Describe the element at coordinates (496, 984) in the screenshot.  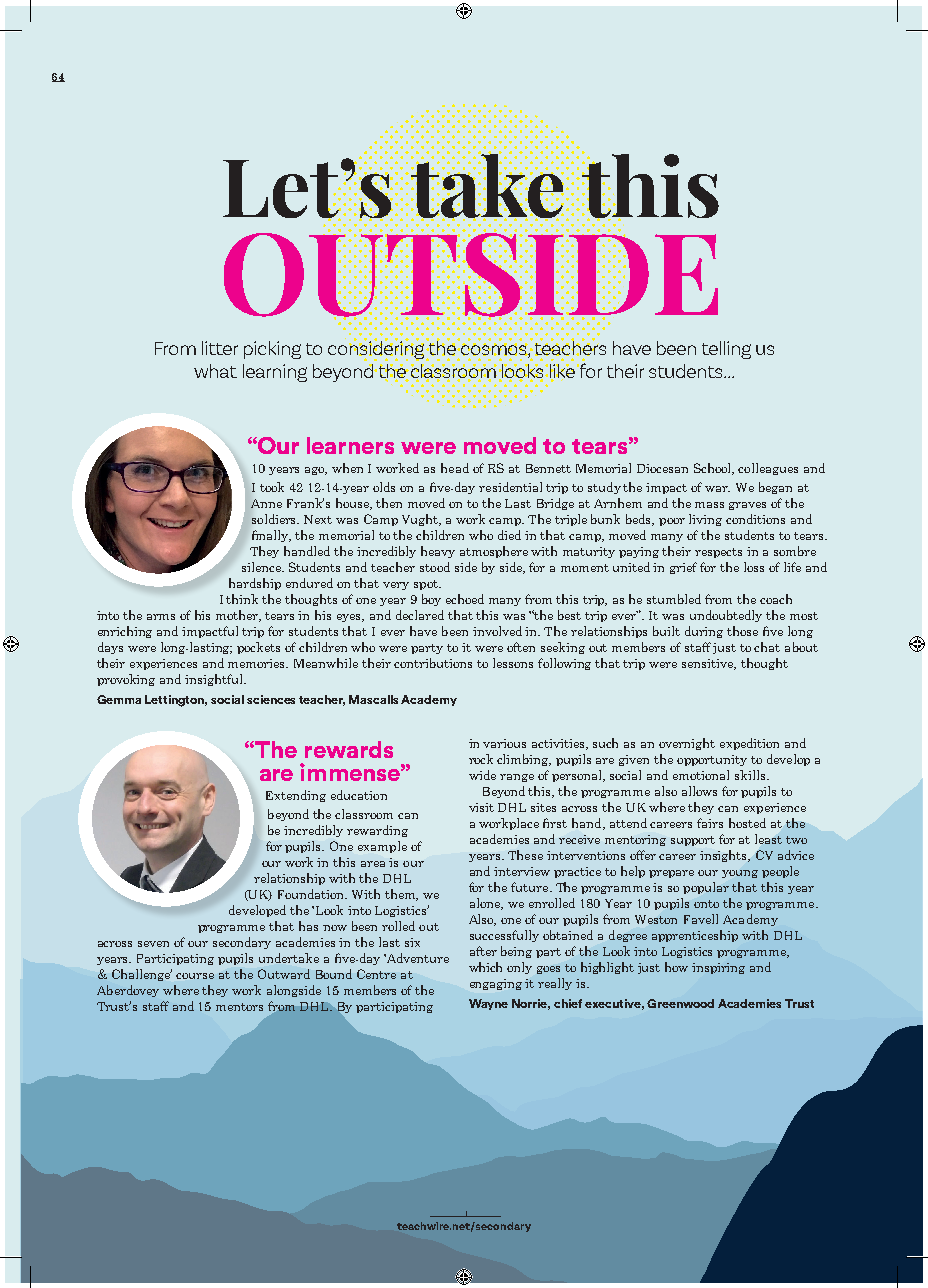
I see `engaging` at that location.
